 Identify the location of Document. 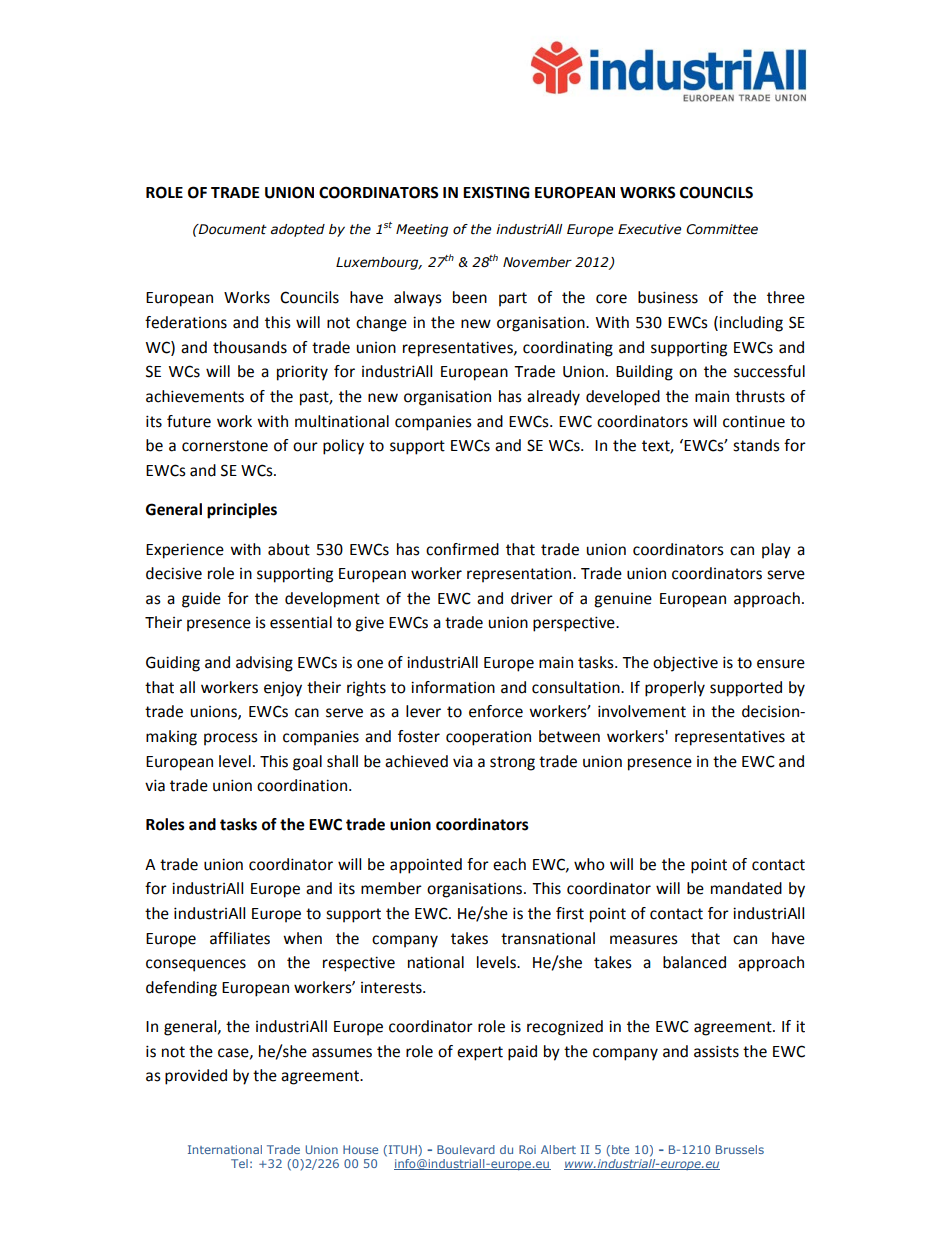
(232, 229).
